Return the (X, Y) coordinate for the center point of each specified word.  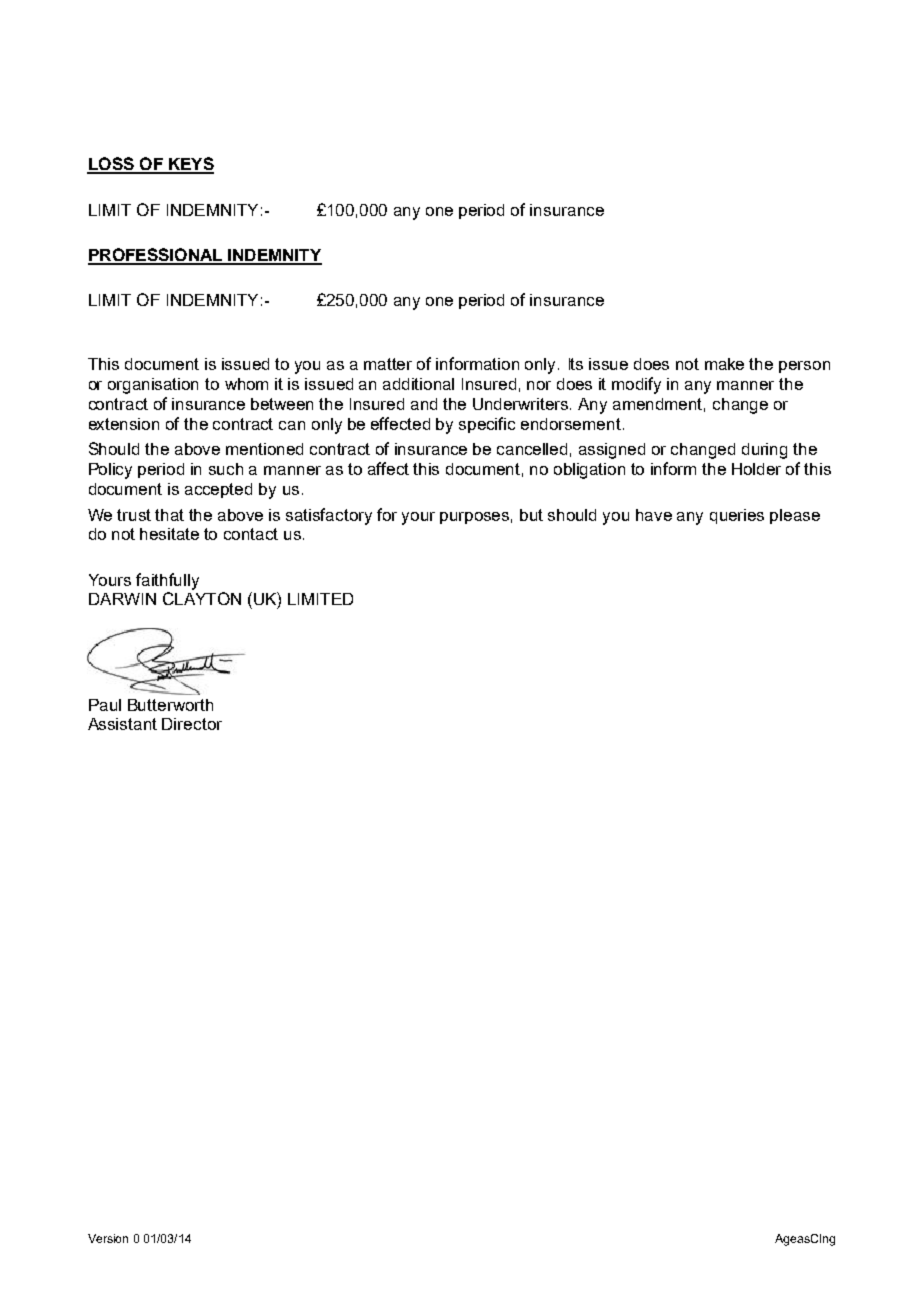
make (724, 364)
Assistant (122, 724)
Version (108, 1238)
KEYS (190, 165)
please (795, 516)
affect (388, 468)
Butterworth (170, 705)
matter (388, 364)
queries (737, 516)
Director (192, 724)
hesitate (169, 534)
